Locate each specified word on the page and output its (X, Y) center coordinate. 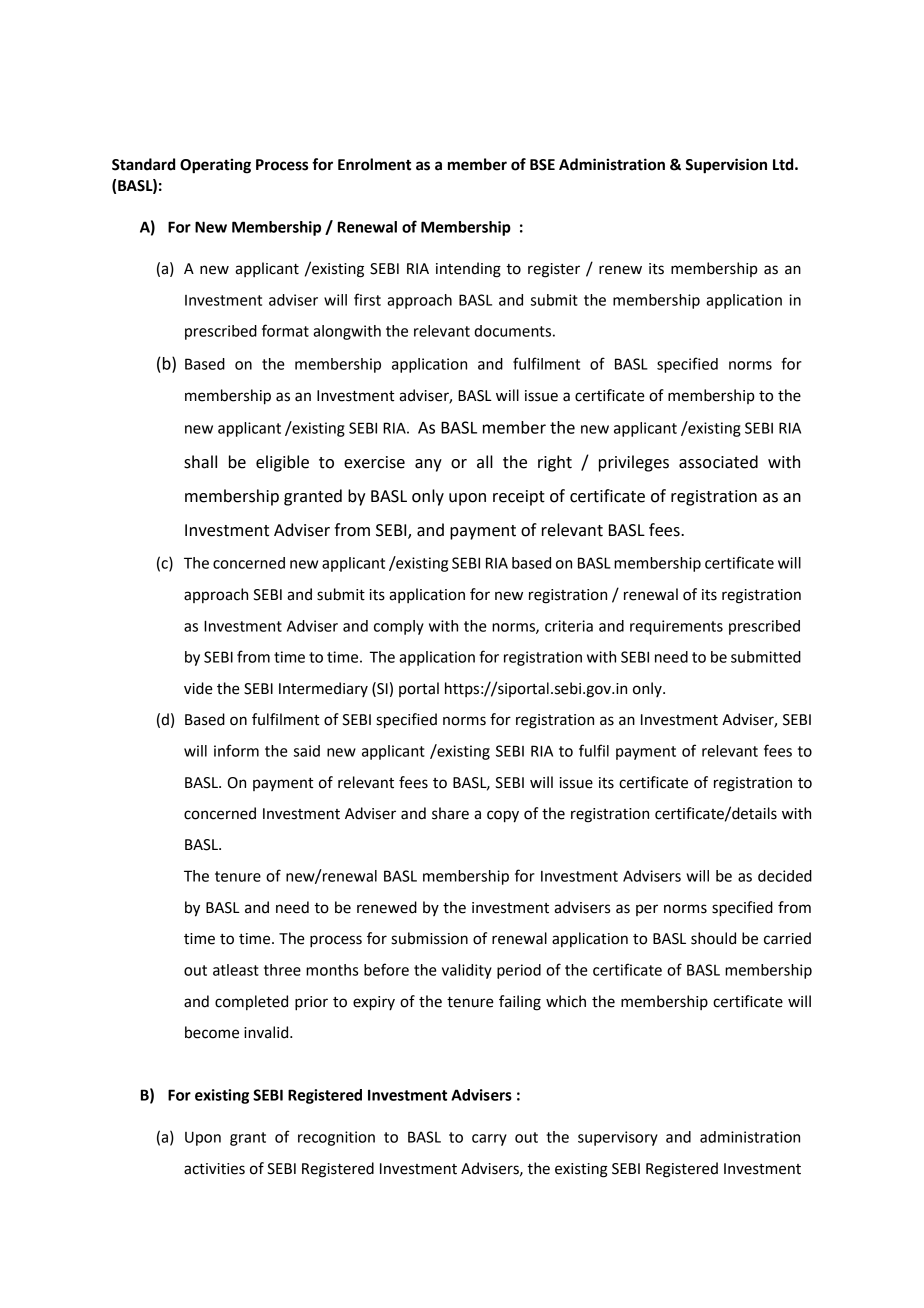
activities (214, 1169)
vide (198, 688)
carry (489, 1140)
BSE (542, 165)
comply (399, 627)
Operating (215, 166)
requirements (676, 627)
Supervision (726, 166)
